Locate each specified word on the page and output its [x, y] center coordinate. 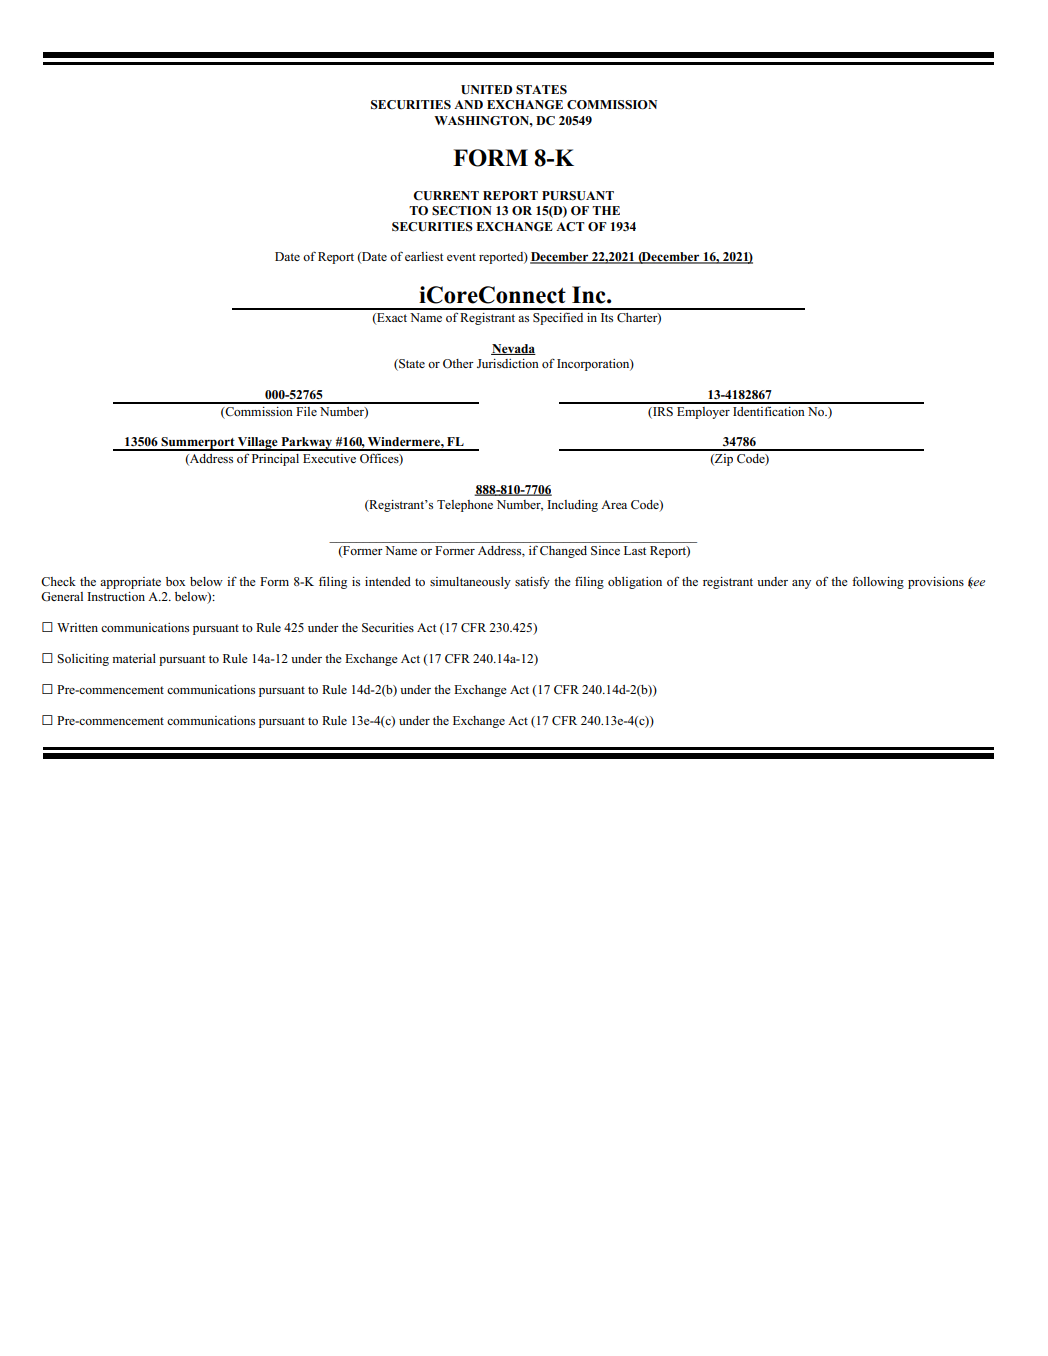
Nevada [513, 349]
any [801, 584]
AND [468, 104]
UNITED [486, 90]
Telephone [465, 506]
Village [258, 444]
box [176, 581]
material [134, 658]
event [461, 257]
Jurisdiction [508, 363]
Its [607, 317]
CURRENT [446, 196]
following [878, 582]
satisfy [532, 582]
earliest [424, 256]
